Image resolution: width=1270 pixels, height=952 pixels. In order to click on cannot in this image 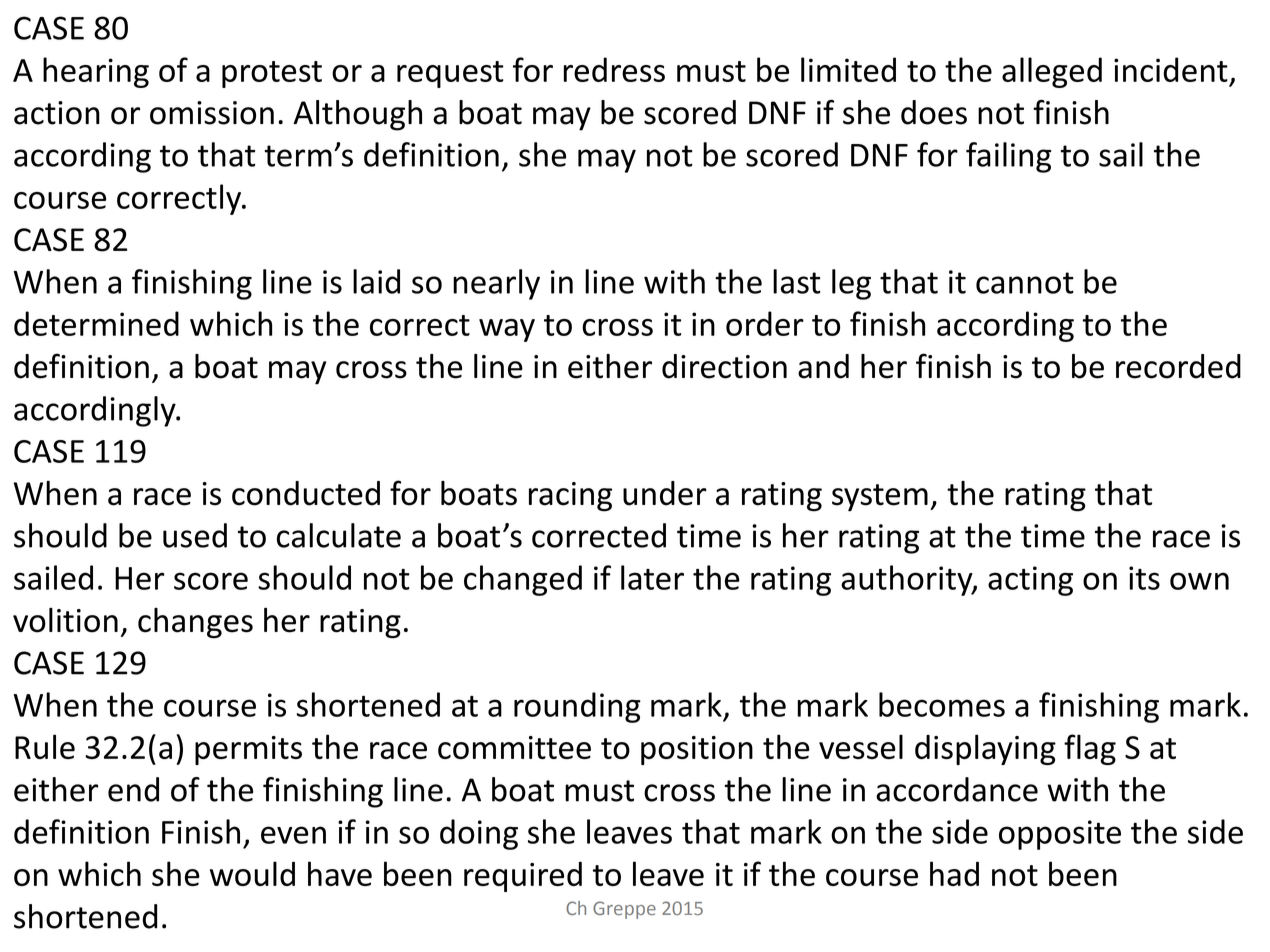, I will do `click(1025, 283)`.
